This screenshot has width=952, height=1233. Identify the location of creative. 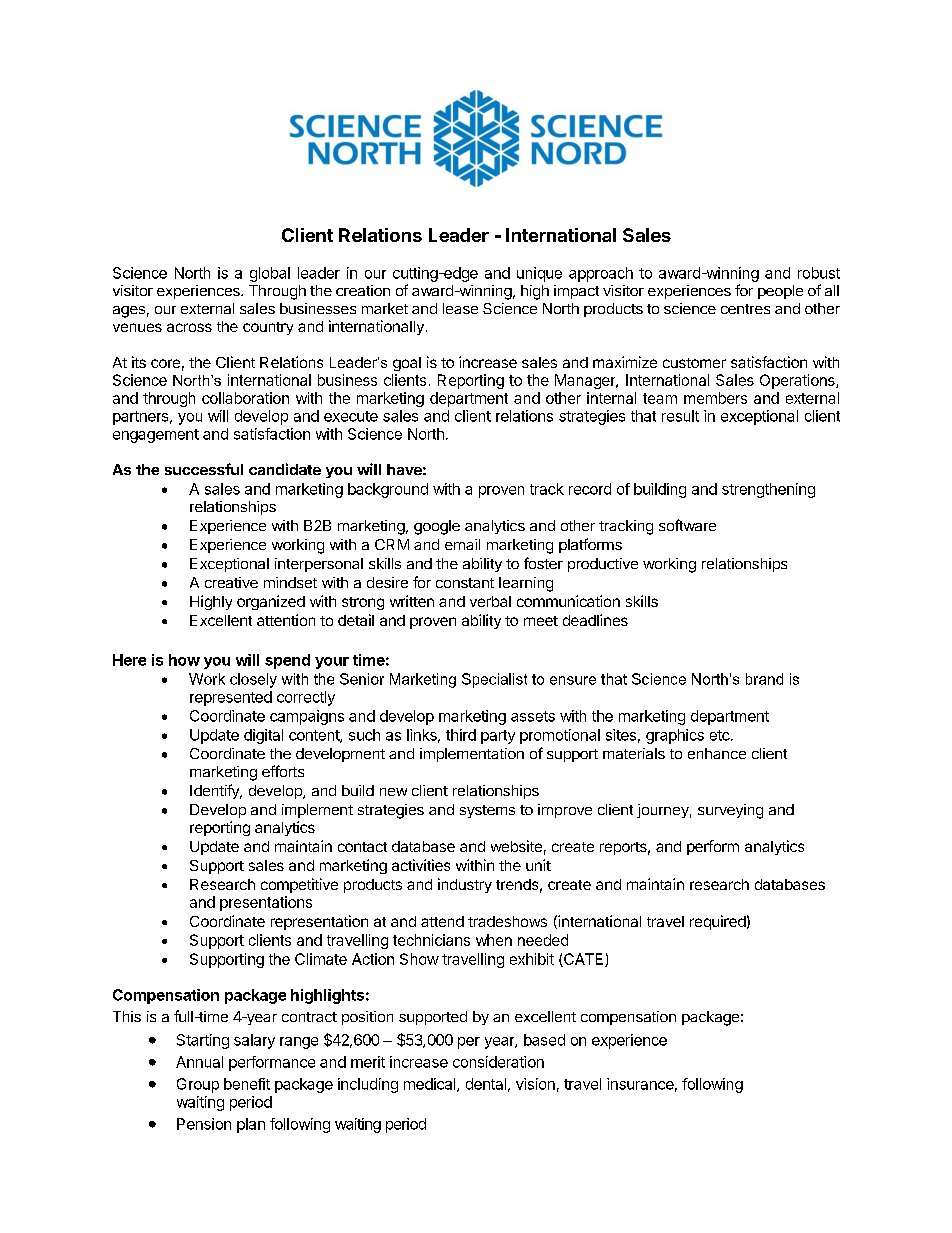
(231, 582).
